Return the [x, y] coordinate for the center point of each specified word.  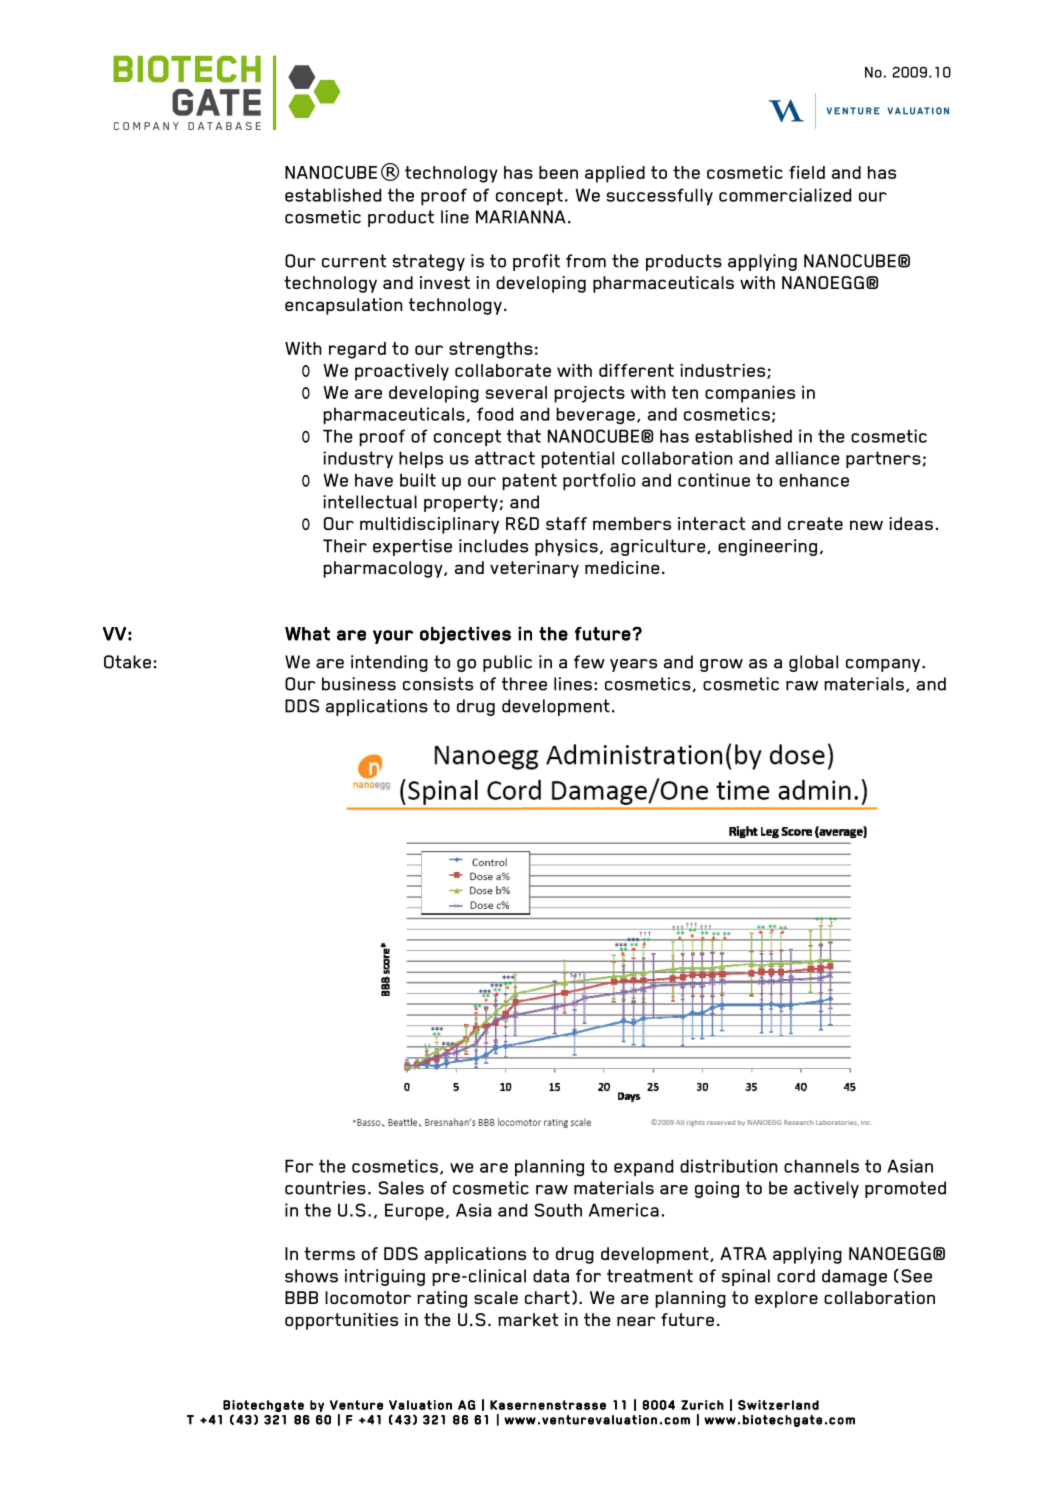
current [354, 261]
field [807, 172]
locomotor [368, 1297]
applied [615, 174]
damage [854, 1277]
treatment [650, 1276]
